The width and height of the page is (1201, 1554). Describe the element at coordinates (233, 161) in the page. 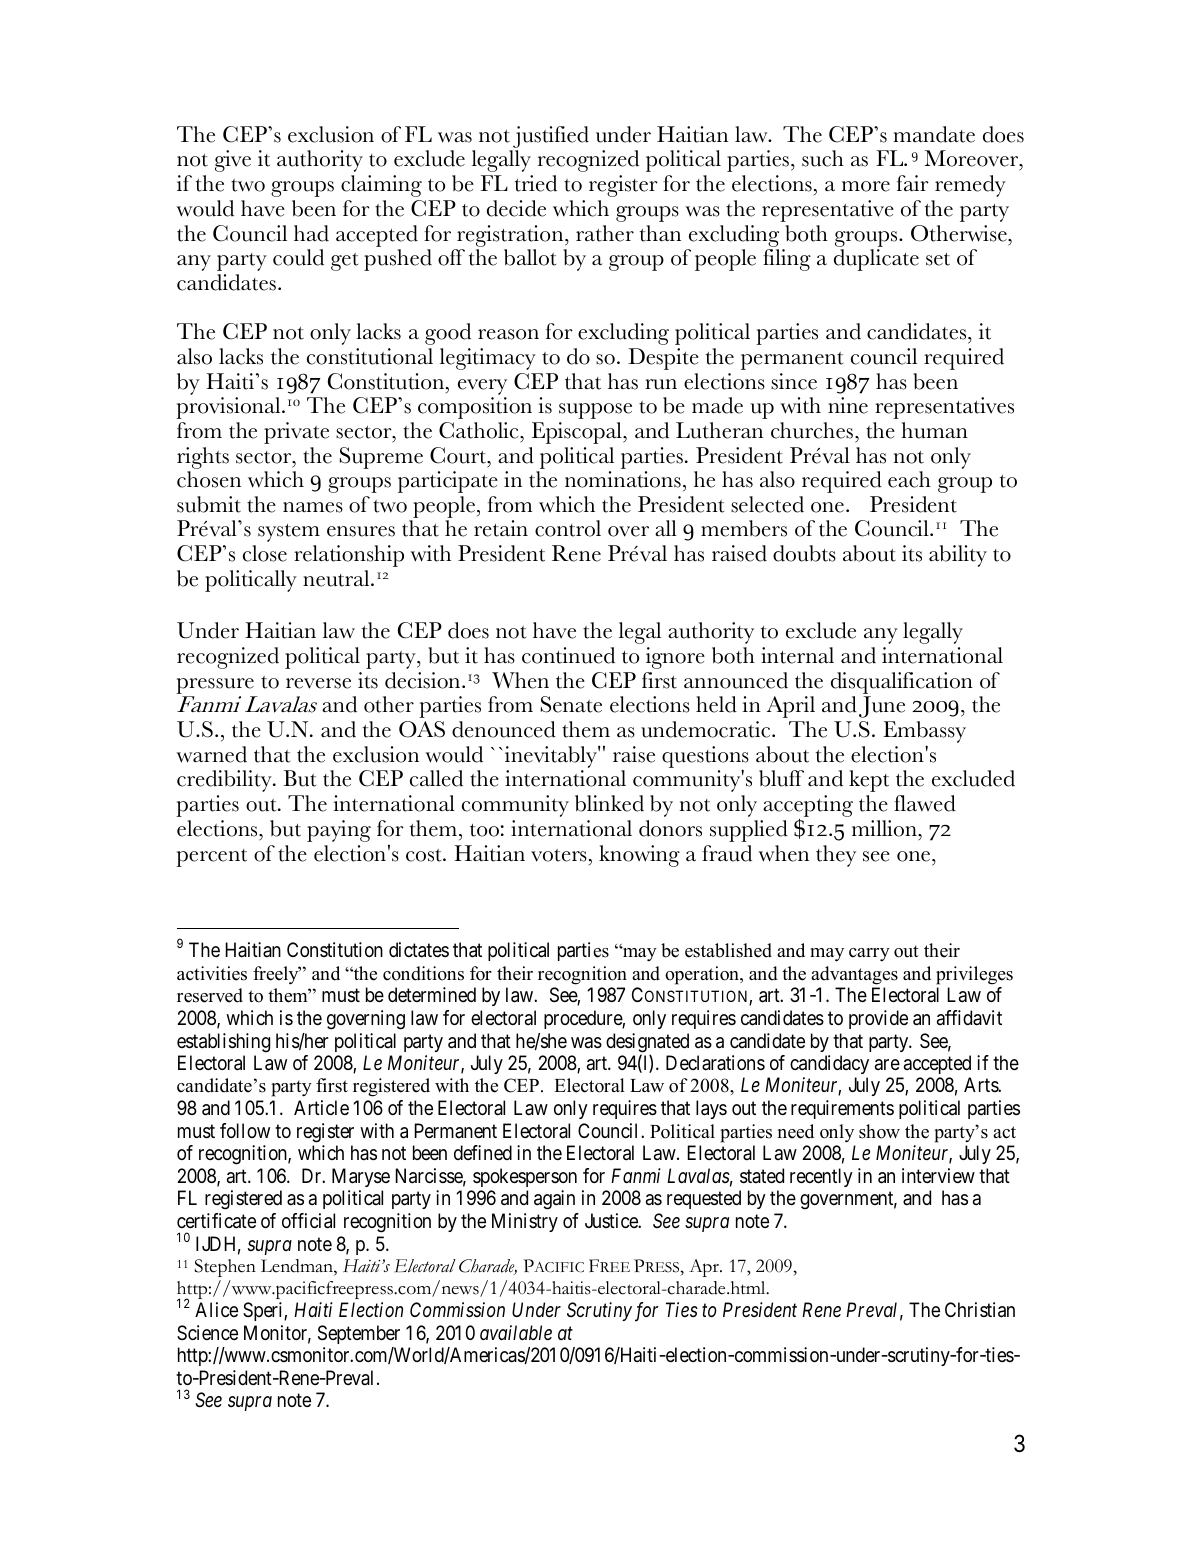

I see `give` at that location.
